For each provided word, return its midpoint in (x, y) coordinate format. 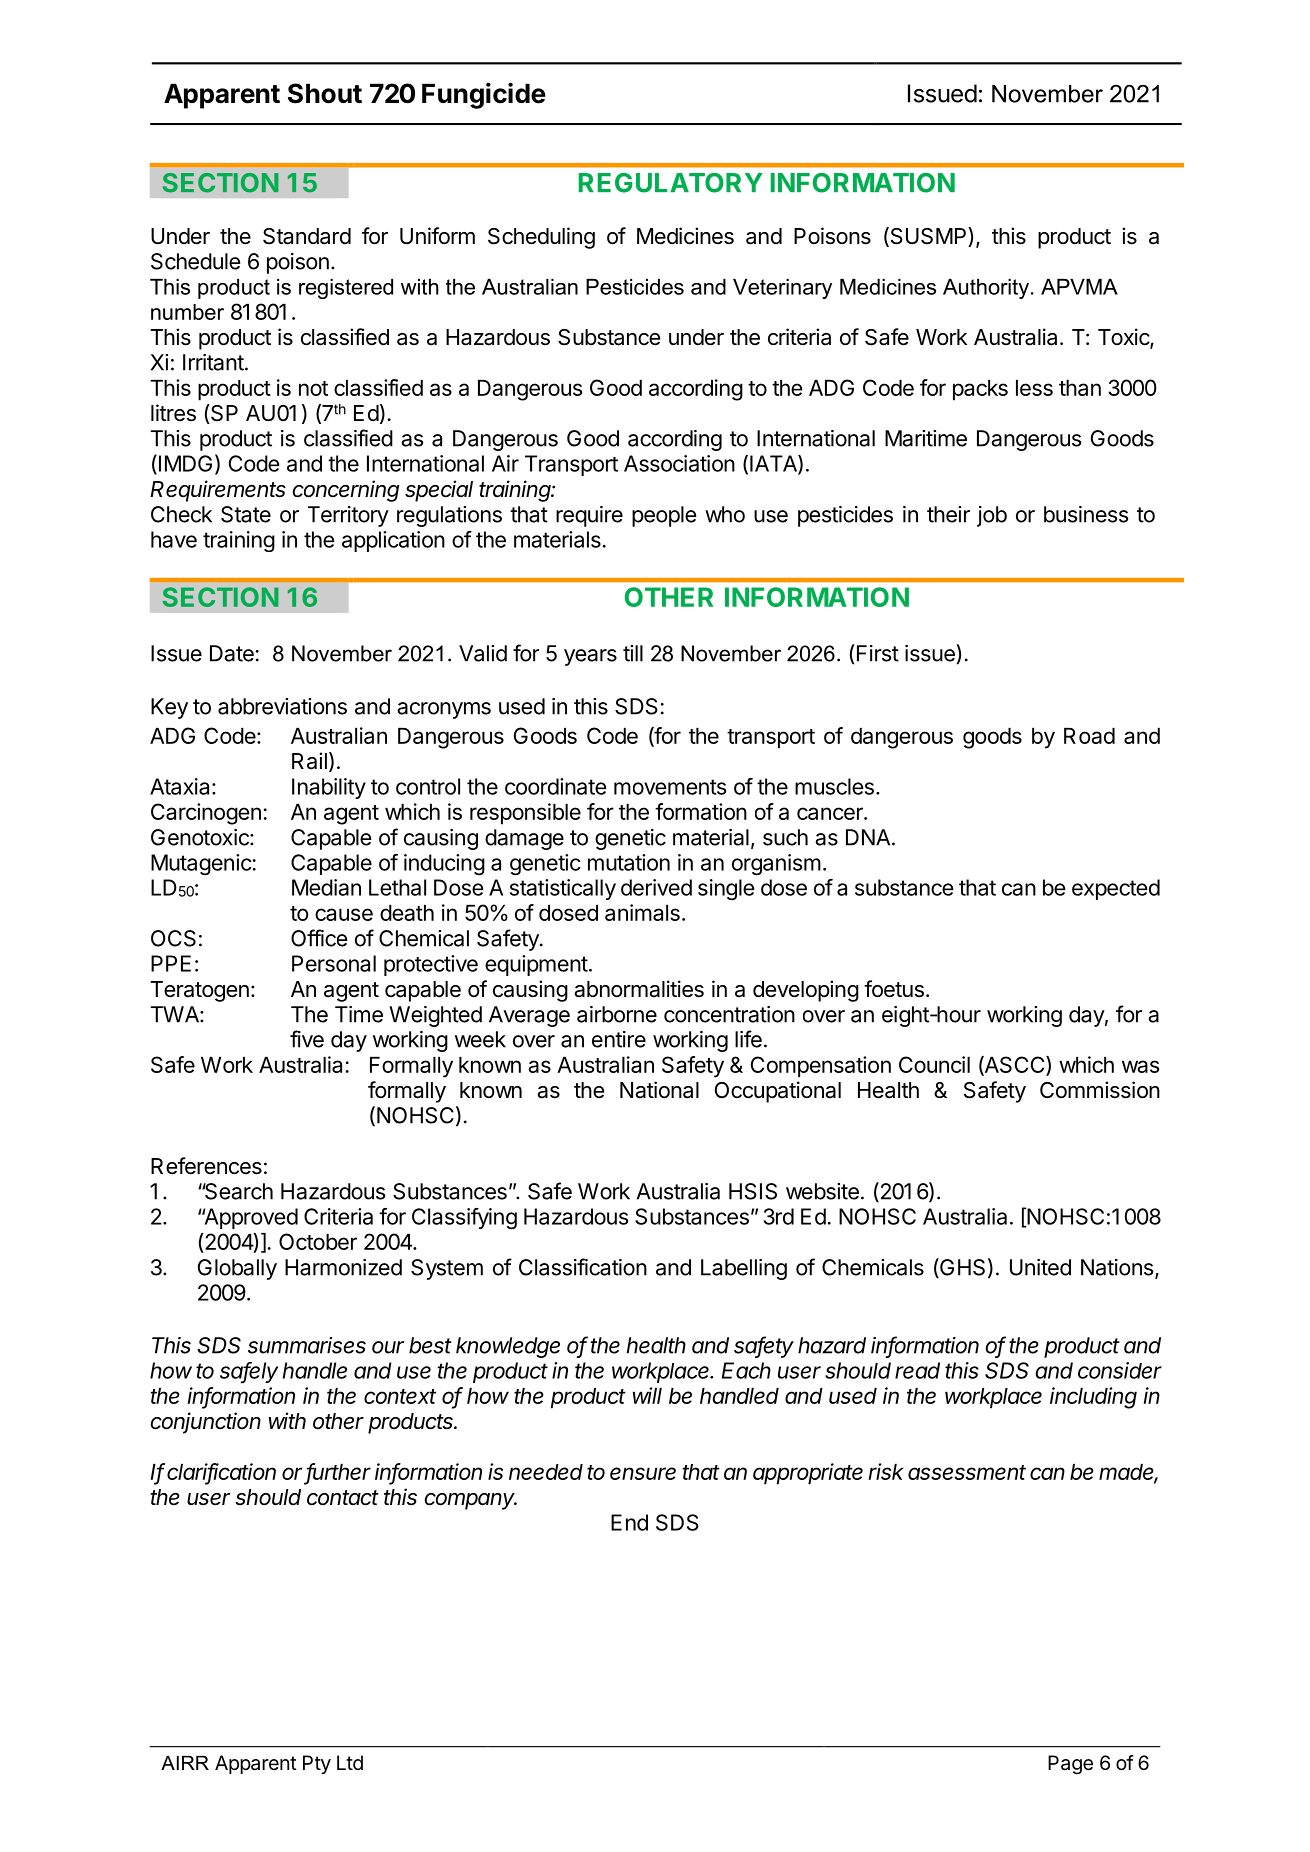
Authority (986, 289)
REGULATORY (671, 183)
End (629, 1522)
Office (319, 938)
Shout (325, 93)
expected (1116, 889)
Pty (317, 1764)
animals (642, 912)
